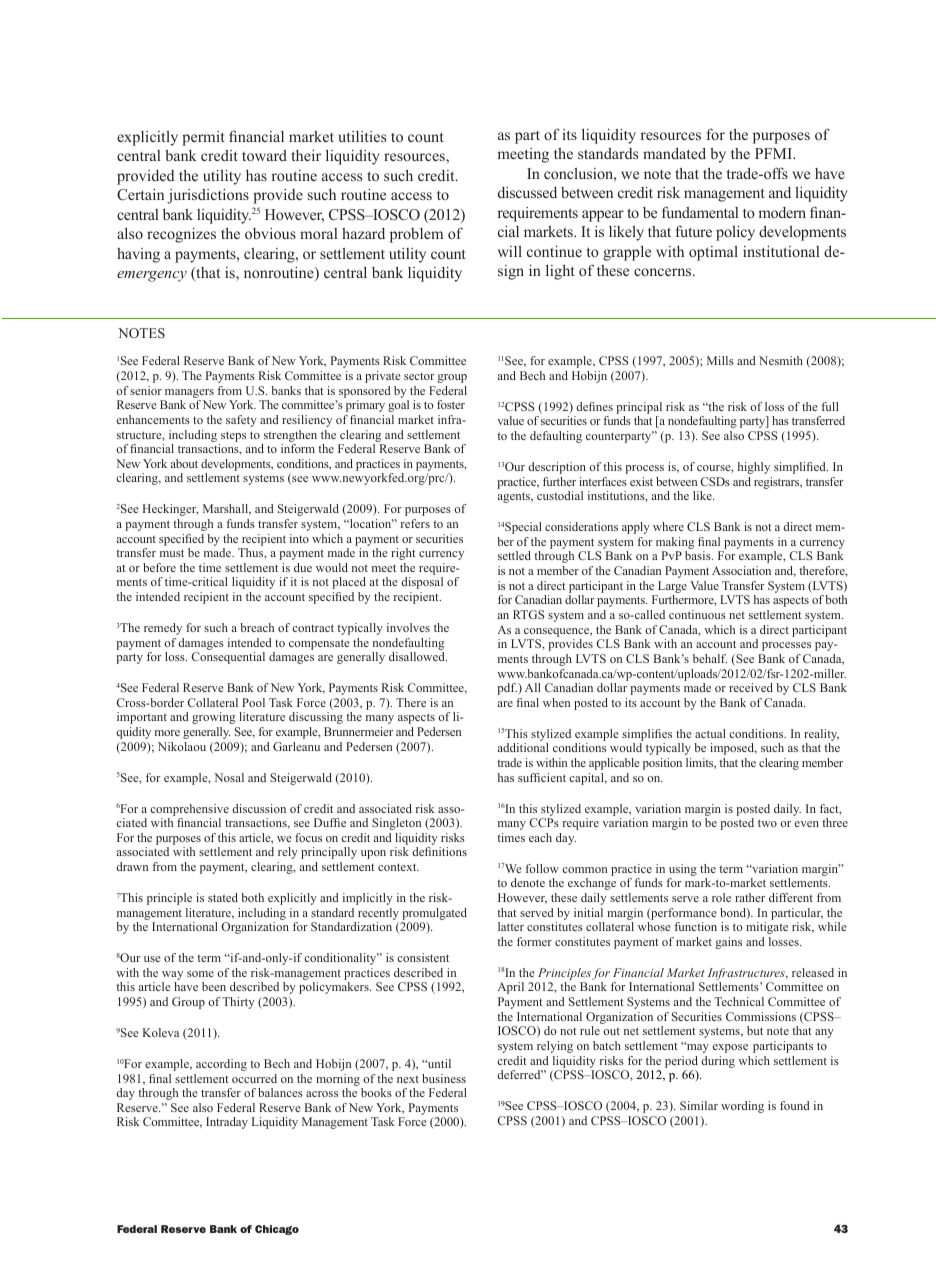 This screenshot has width=936, height=1288. Describe the element at coordinates (439, 851) in the screenshot. I see `definitions` at that location.
